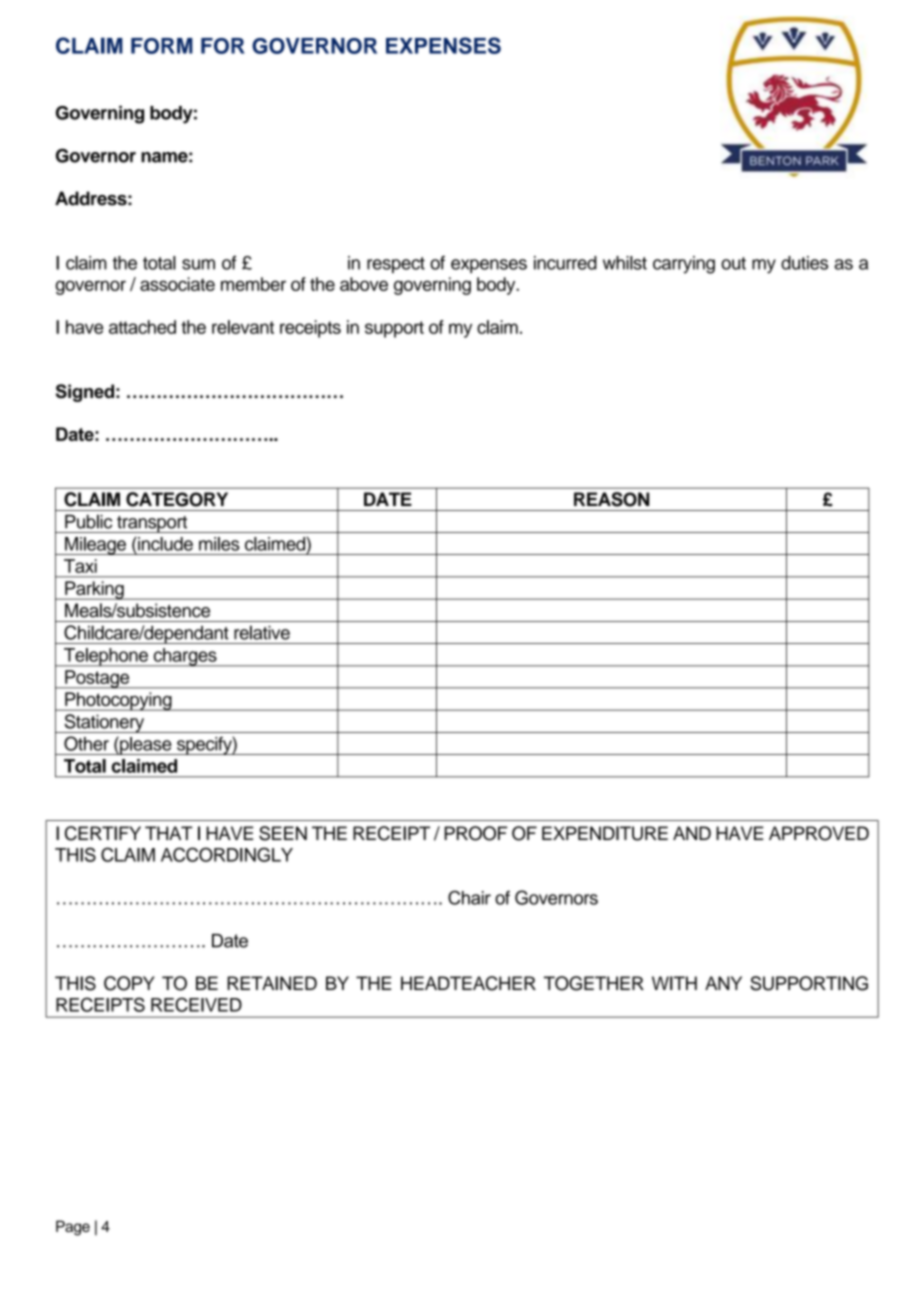 The height and width of the document is (1308, 924). Describe the element at coordinates (162, 46) in the document. I see `FORM` at that location.
